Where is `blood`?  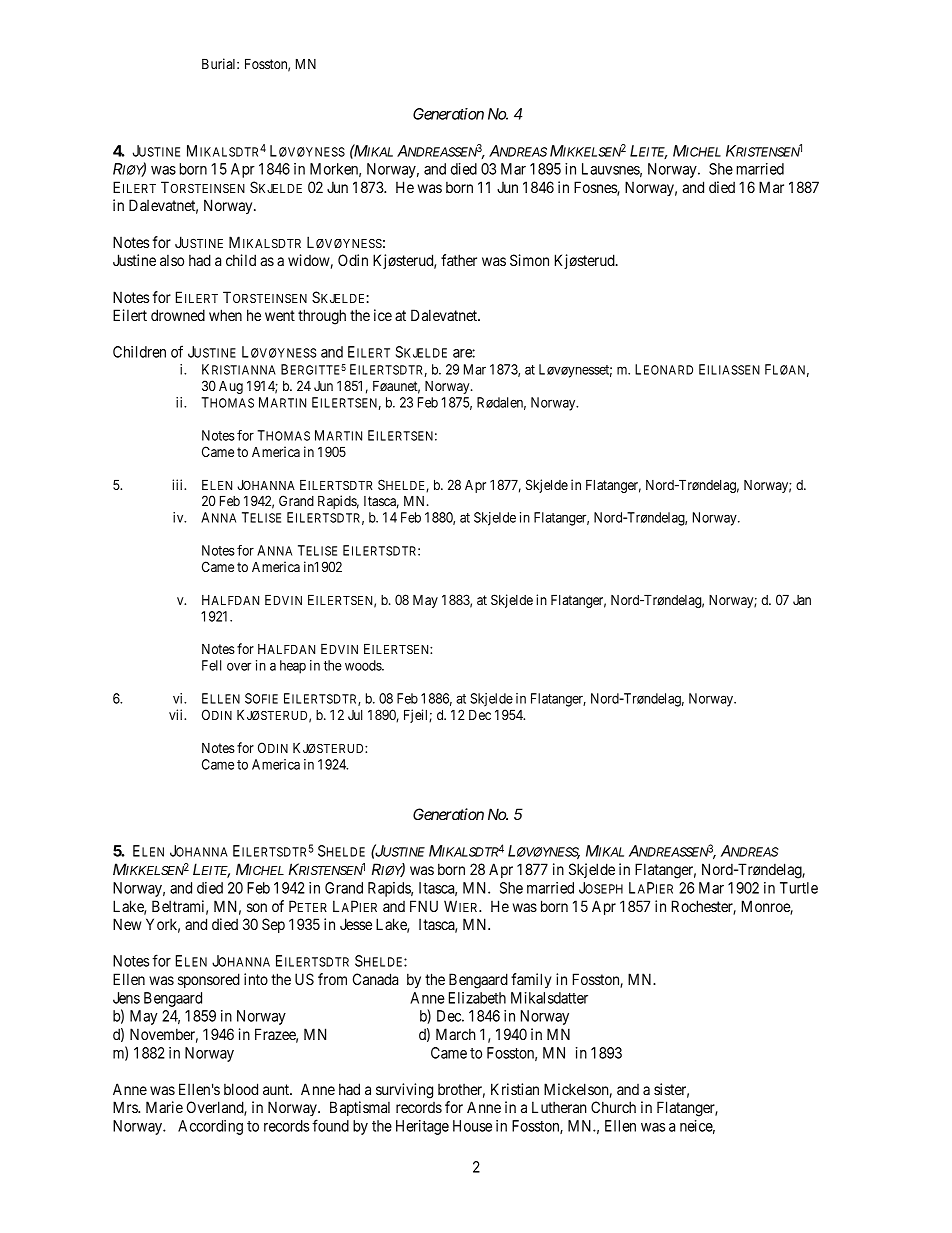 blood is located at coordinates (241, 1089).
